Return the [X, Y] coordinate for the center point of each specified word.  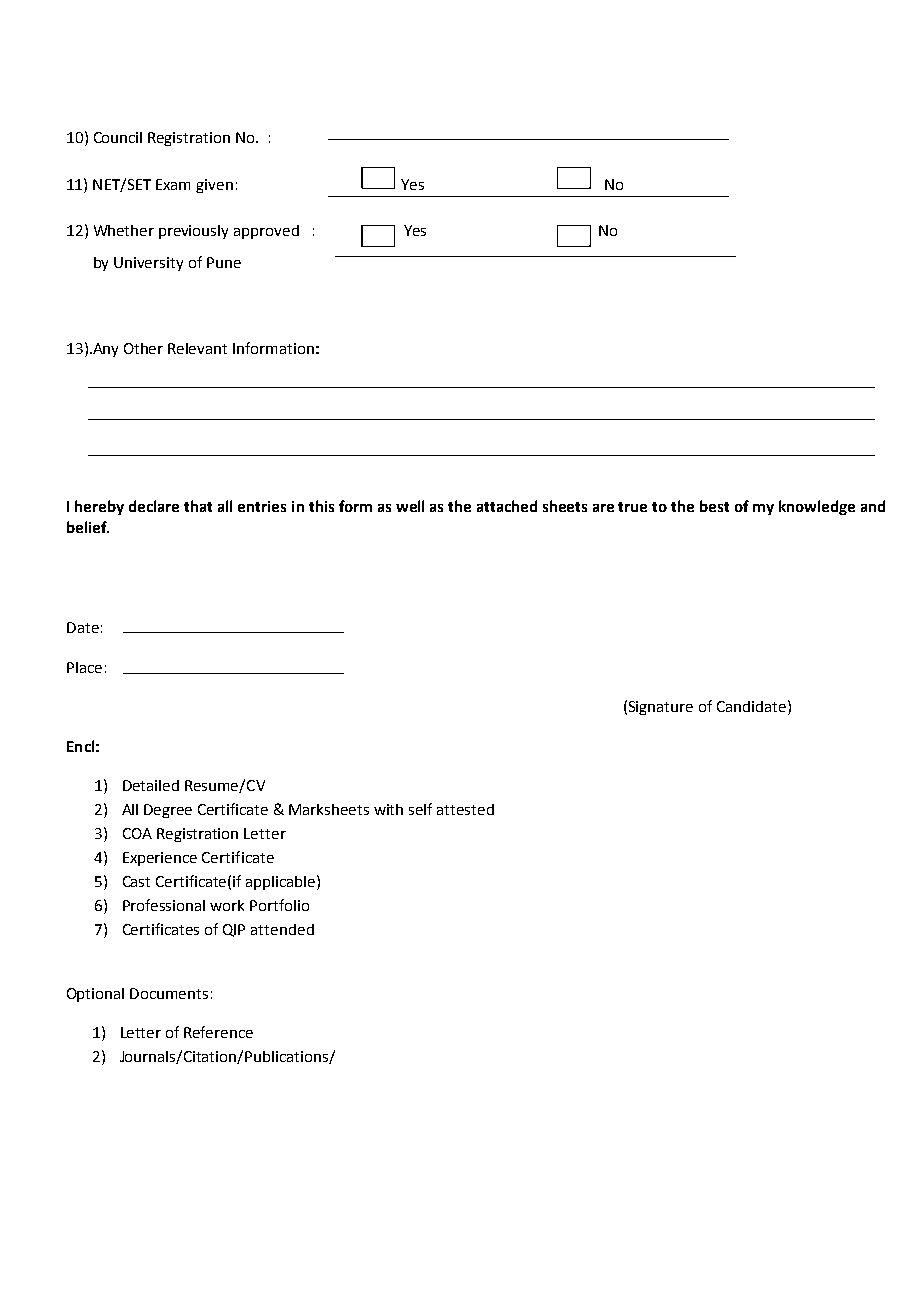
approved [266, 232]
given [214, 186]
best [714, 506]
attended [282, 929]
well [410, 506]
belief [88, 527]
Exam [173, 184]
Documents [169, 993]
